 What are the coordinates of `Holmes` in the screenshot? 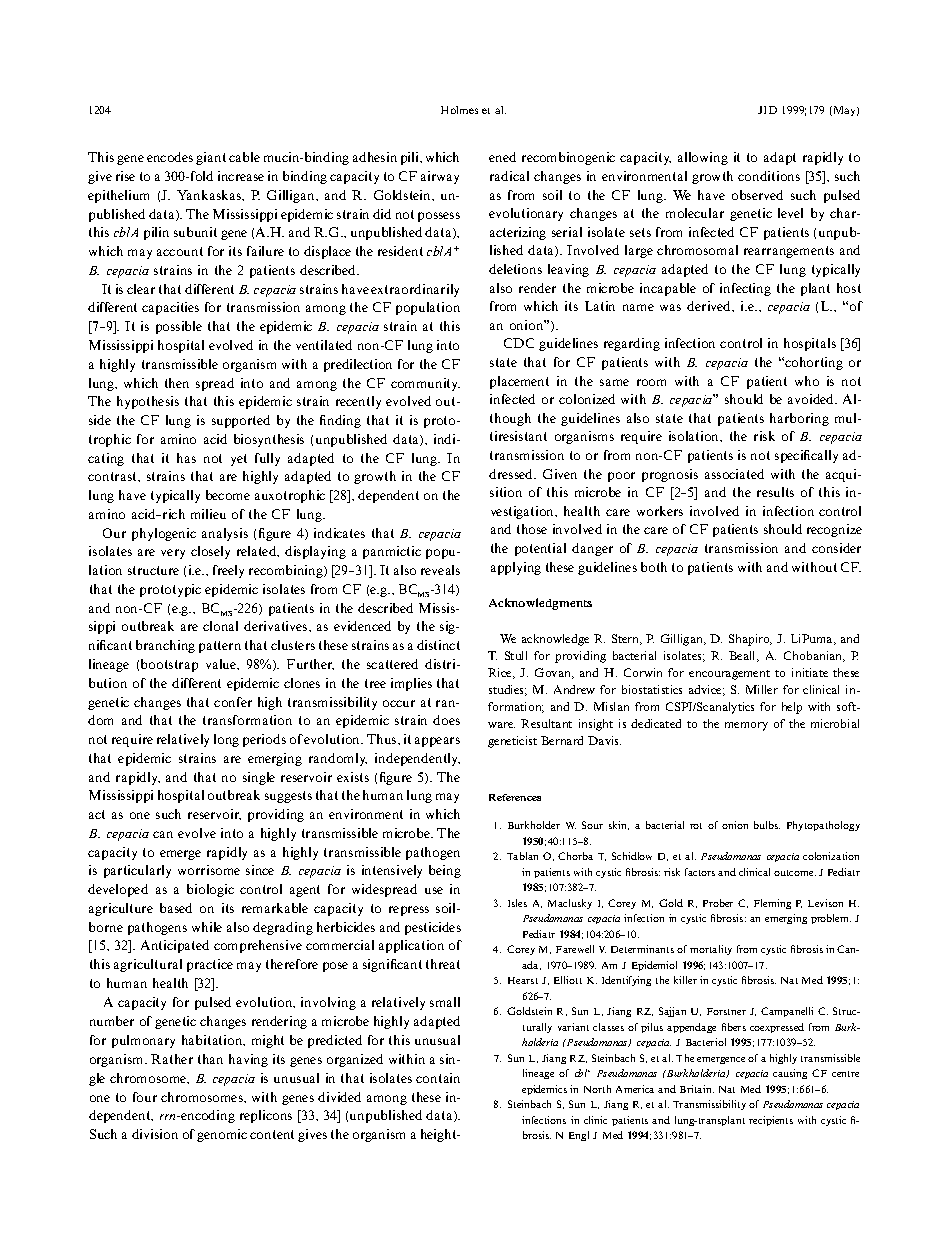 It's located at (459, 110).
